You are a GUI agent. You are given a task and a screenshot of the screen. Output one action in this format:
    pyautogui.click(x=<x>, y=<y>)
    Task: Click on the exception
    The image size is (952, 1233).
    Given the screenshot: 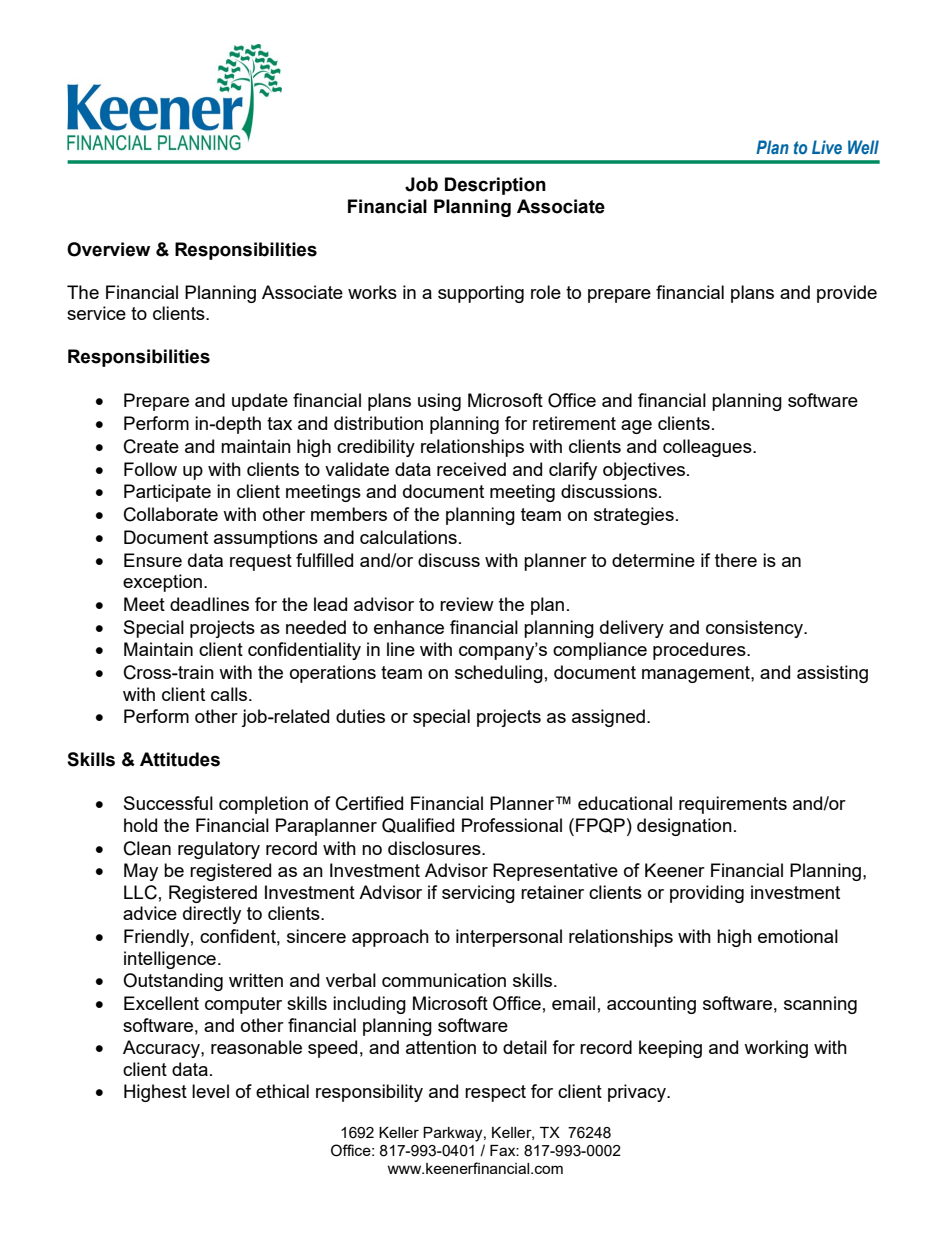 What is the action you would take?
    pyautogui.click(x=162, y=583)
